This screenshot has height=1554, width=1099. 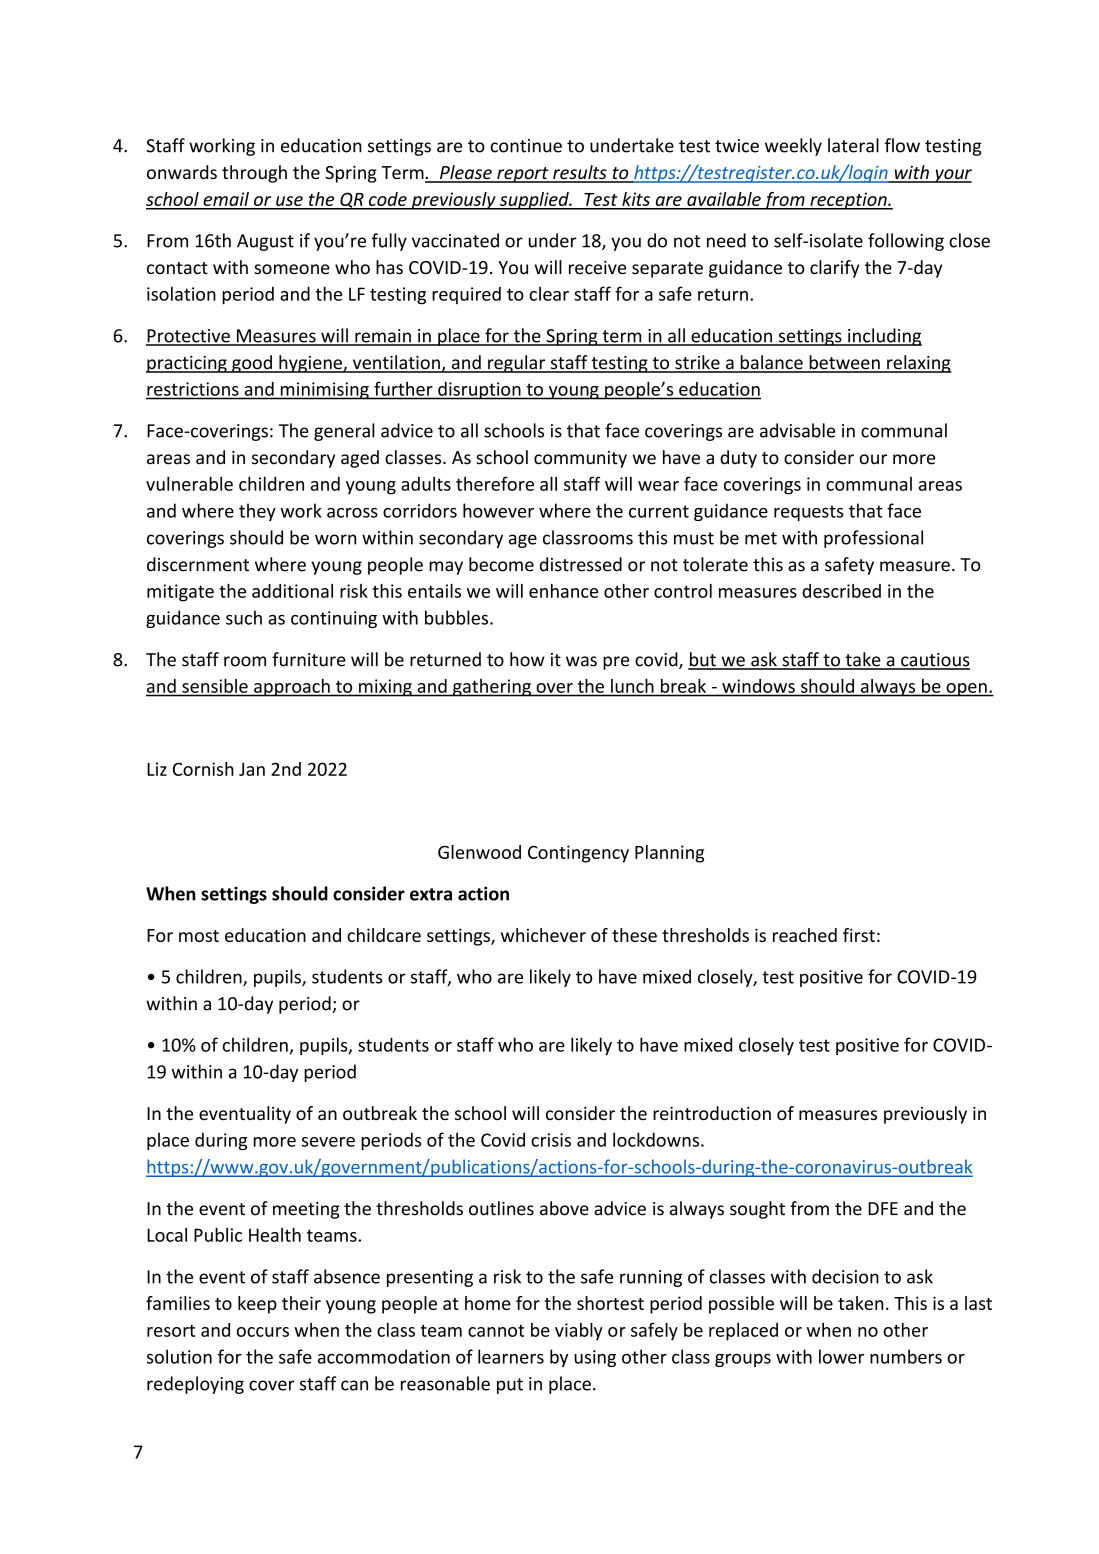 What do you see at coordinates (580, 173) in the screenshot?
I see `results` at bounding box center [580, 173].
